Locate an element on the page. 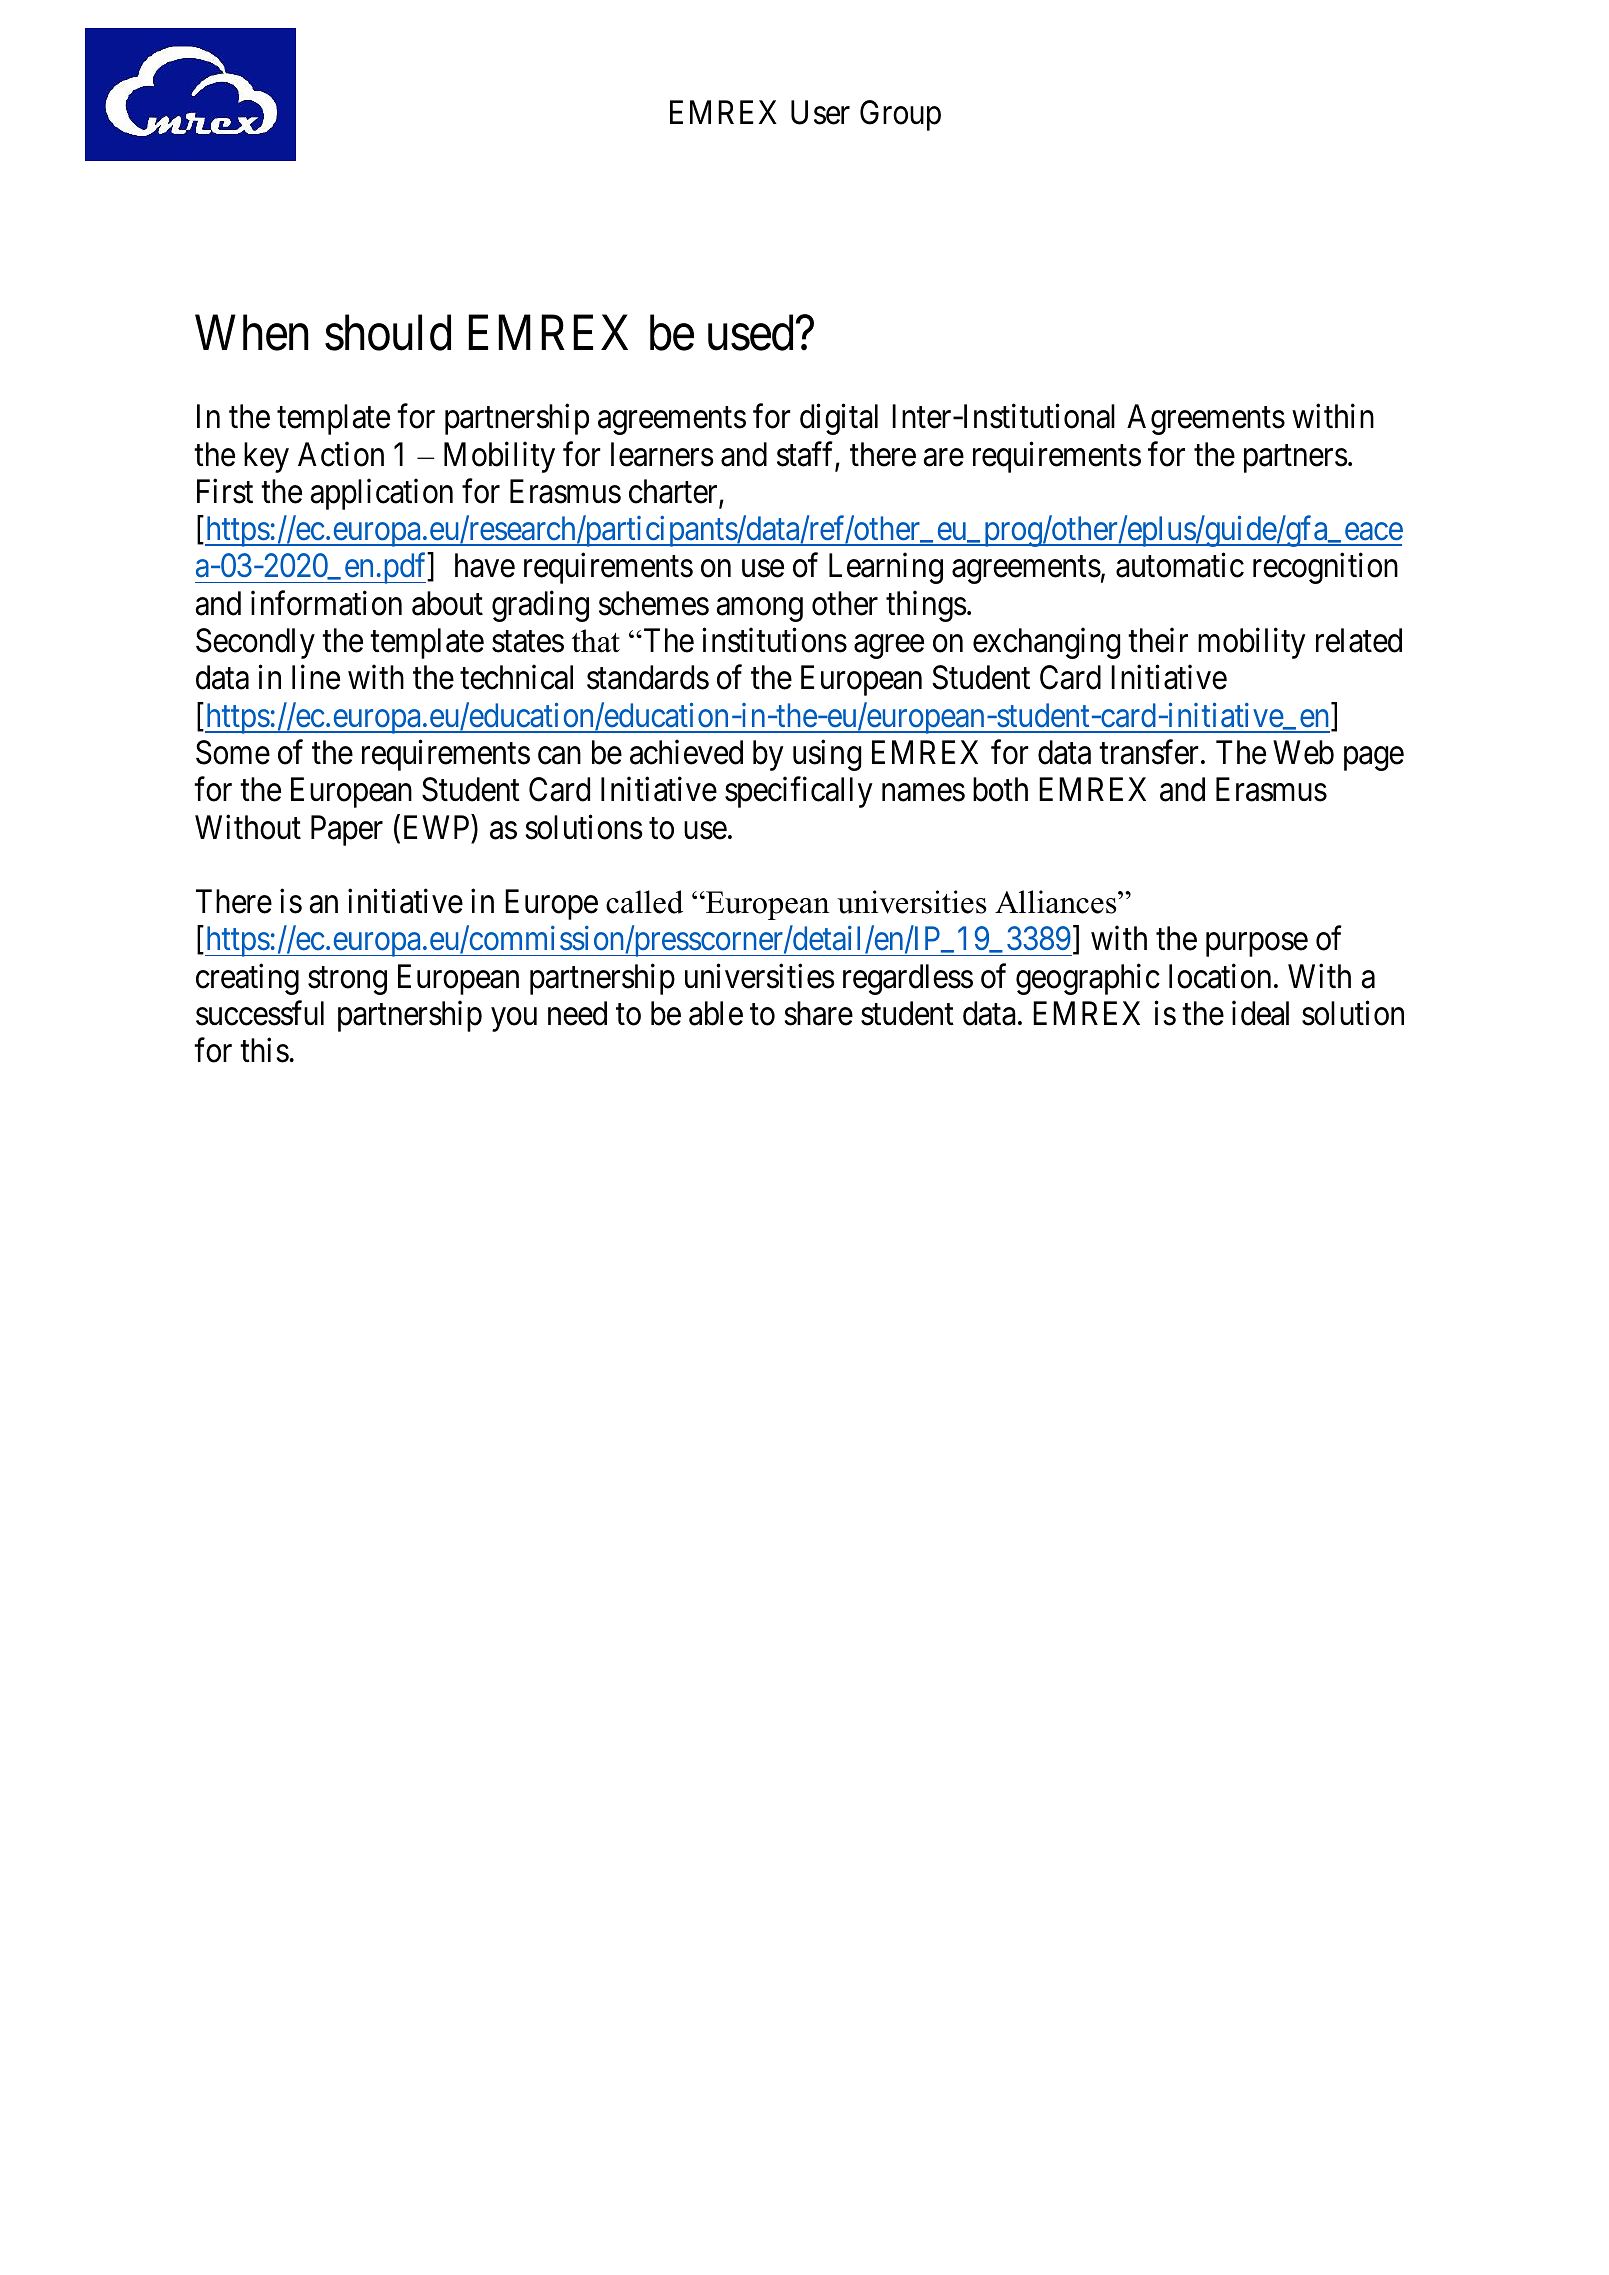 The width and height of the page is (1609, 2275). specifically is located at coordinates (799, 792).
